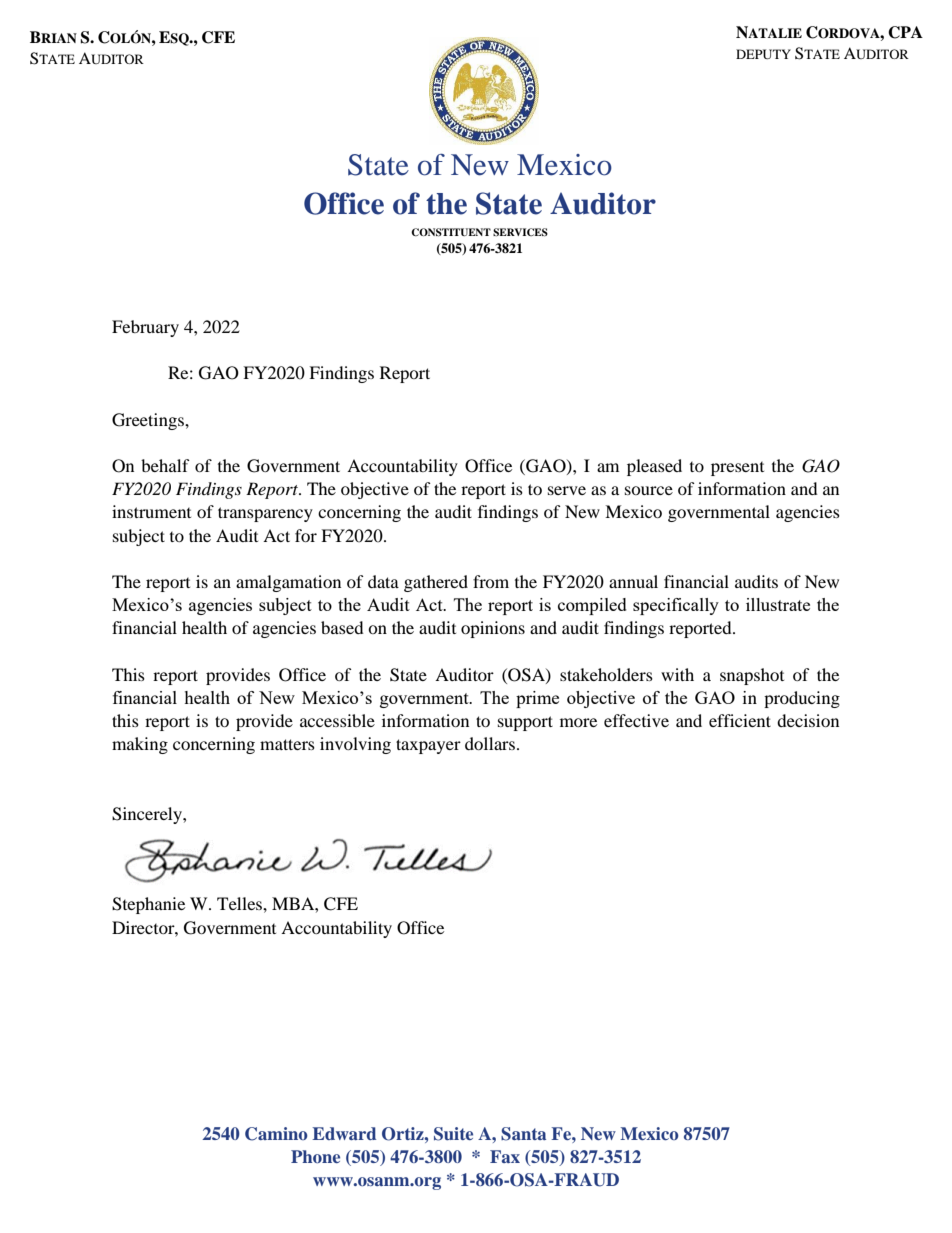 The image size is (952, 1233). Describe the element at coordinates (763, 54) in the page. I see `DEPUTY` at that location.
